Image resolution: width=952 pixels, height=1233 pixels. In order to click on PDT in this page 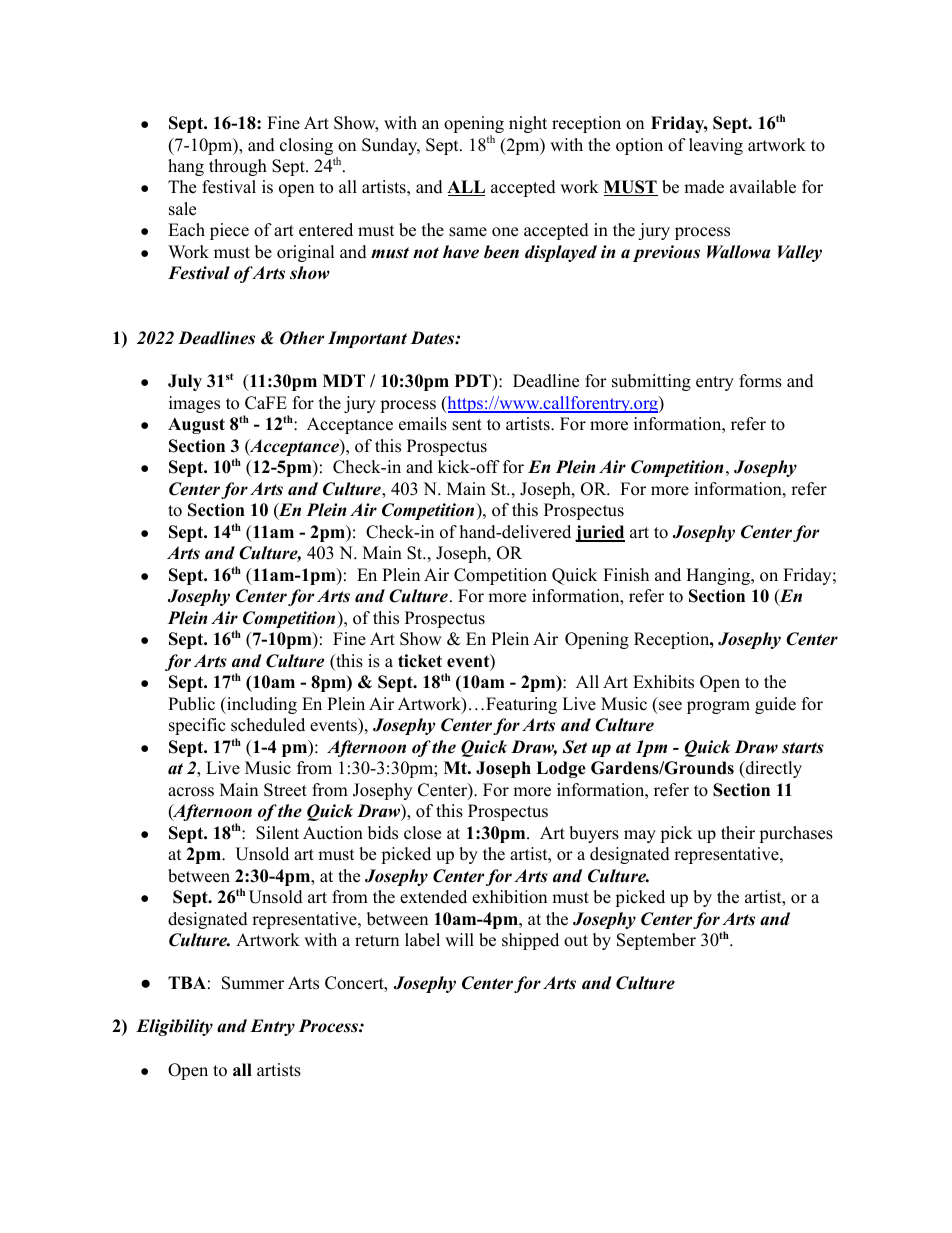, I will do `click(474, 380)`.
